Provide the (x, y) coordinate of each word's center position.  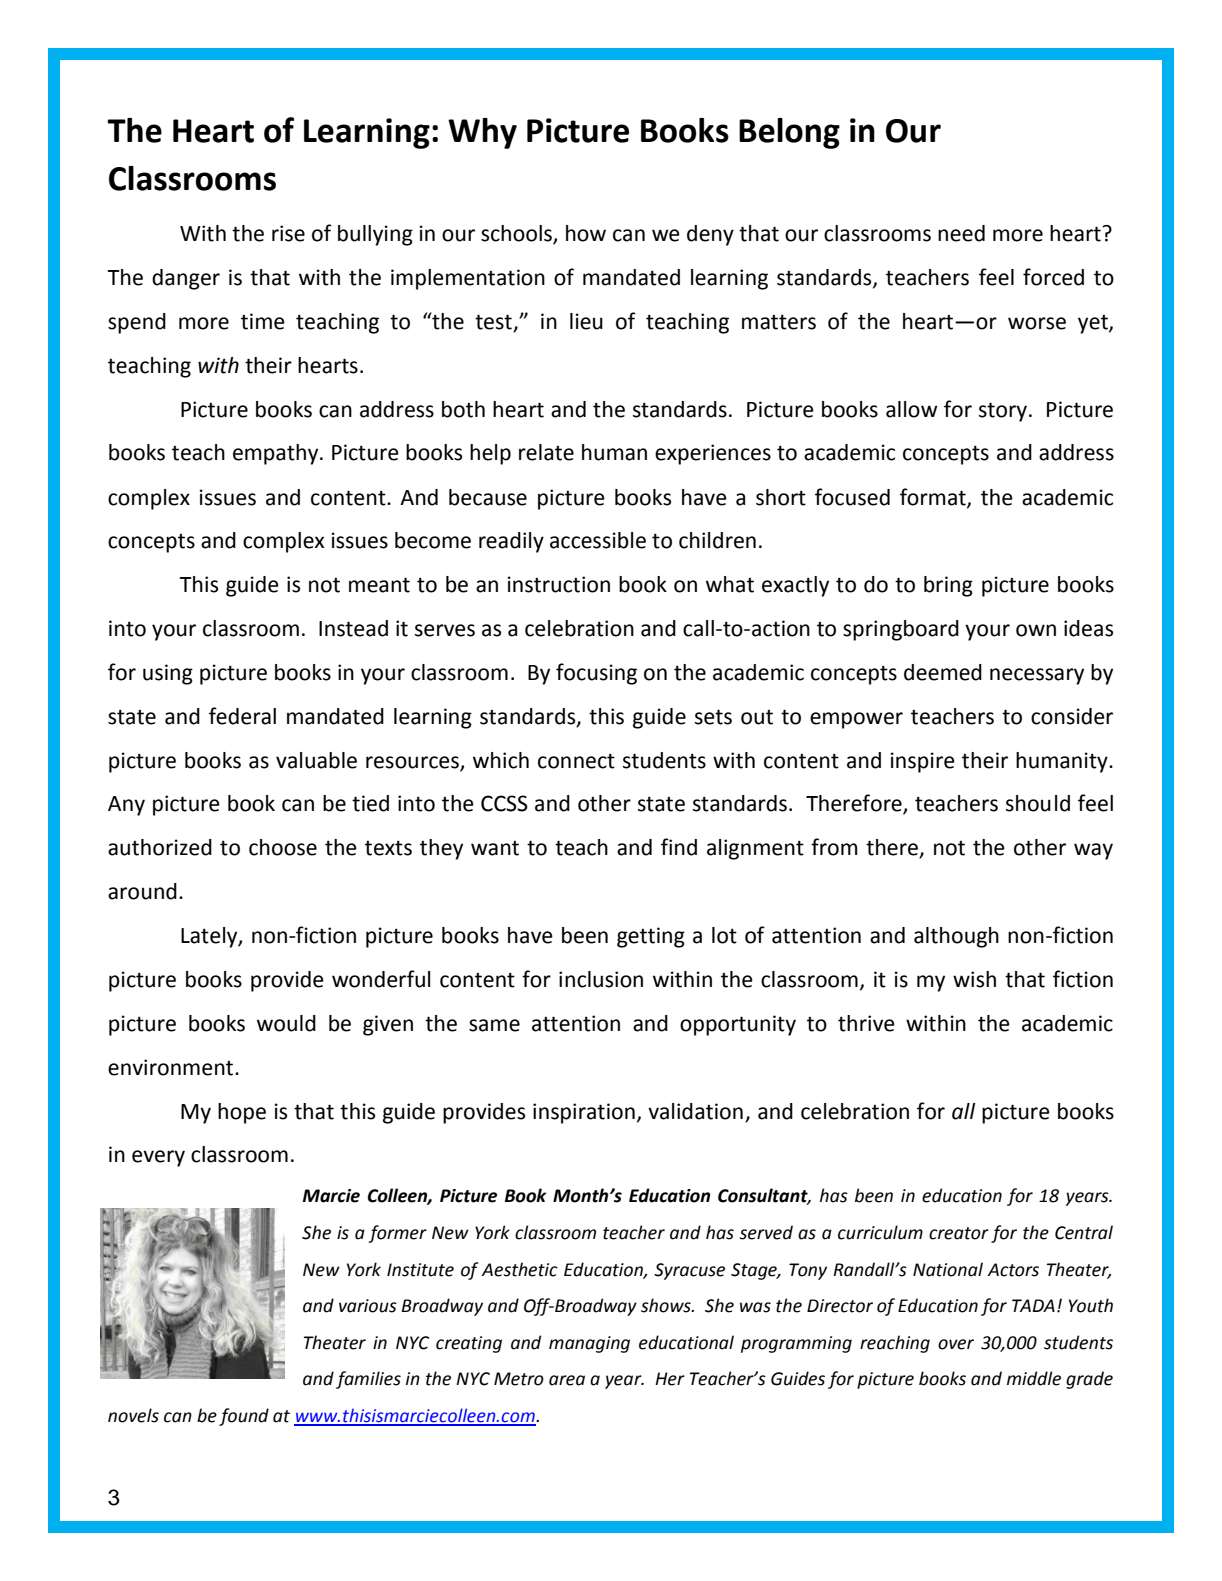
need (961, 233)
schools (517, 234)
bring (948, 586)
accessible (598, 540)
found (244, 1417)
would (286, 1023)
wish (974, 979)
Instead (353, 628)
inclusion (601, 979)
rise (288, 233)
